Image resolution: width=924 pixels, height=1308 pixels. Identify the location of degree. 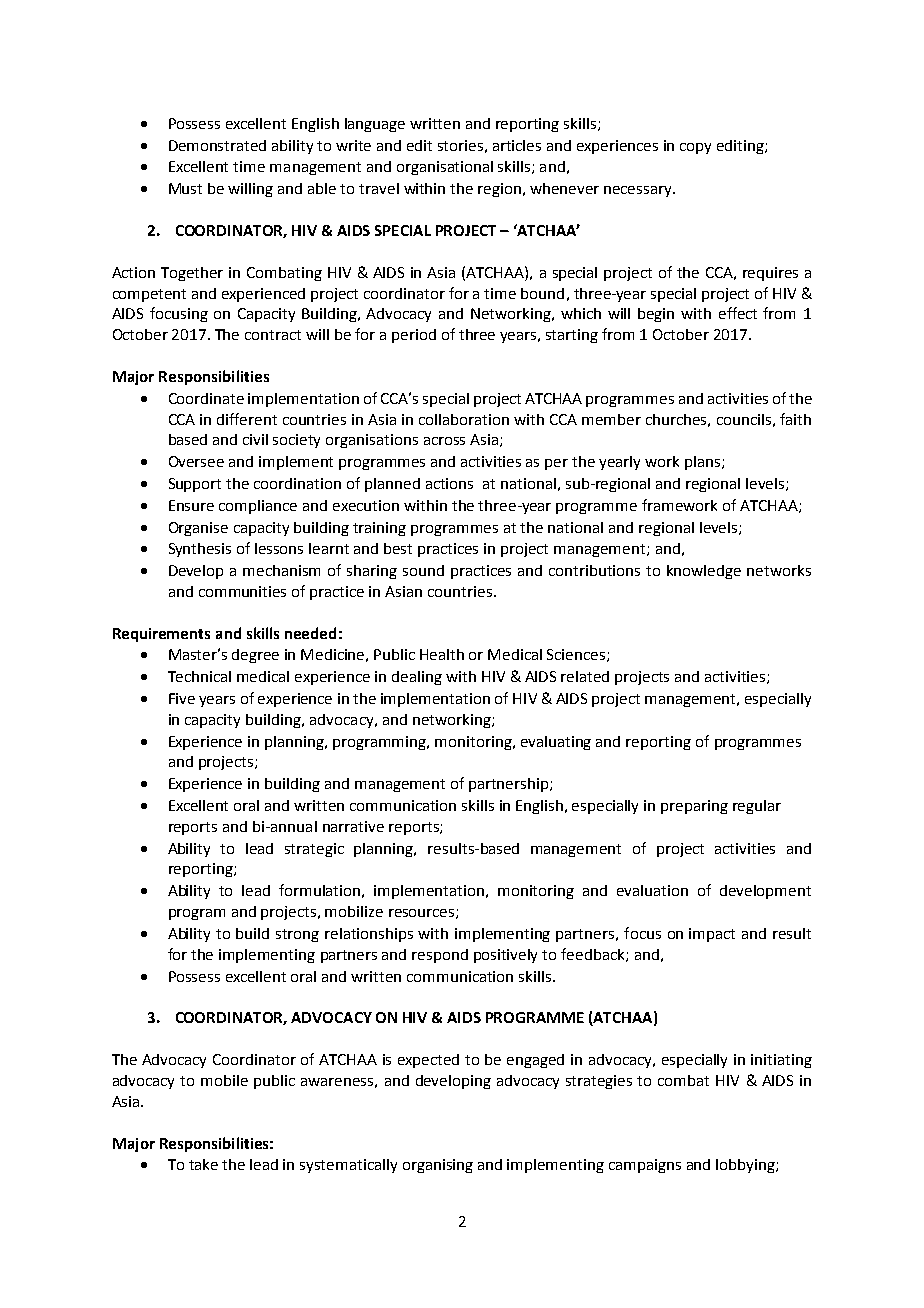
(255, 656).
